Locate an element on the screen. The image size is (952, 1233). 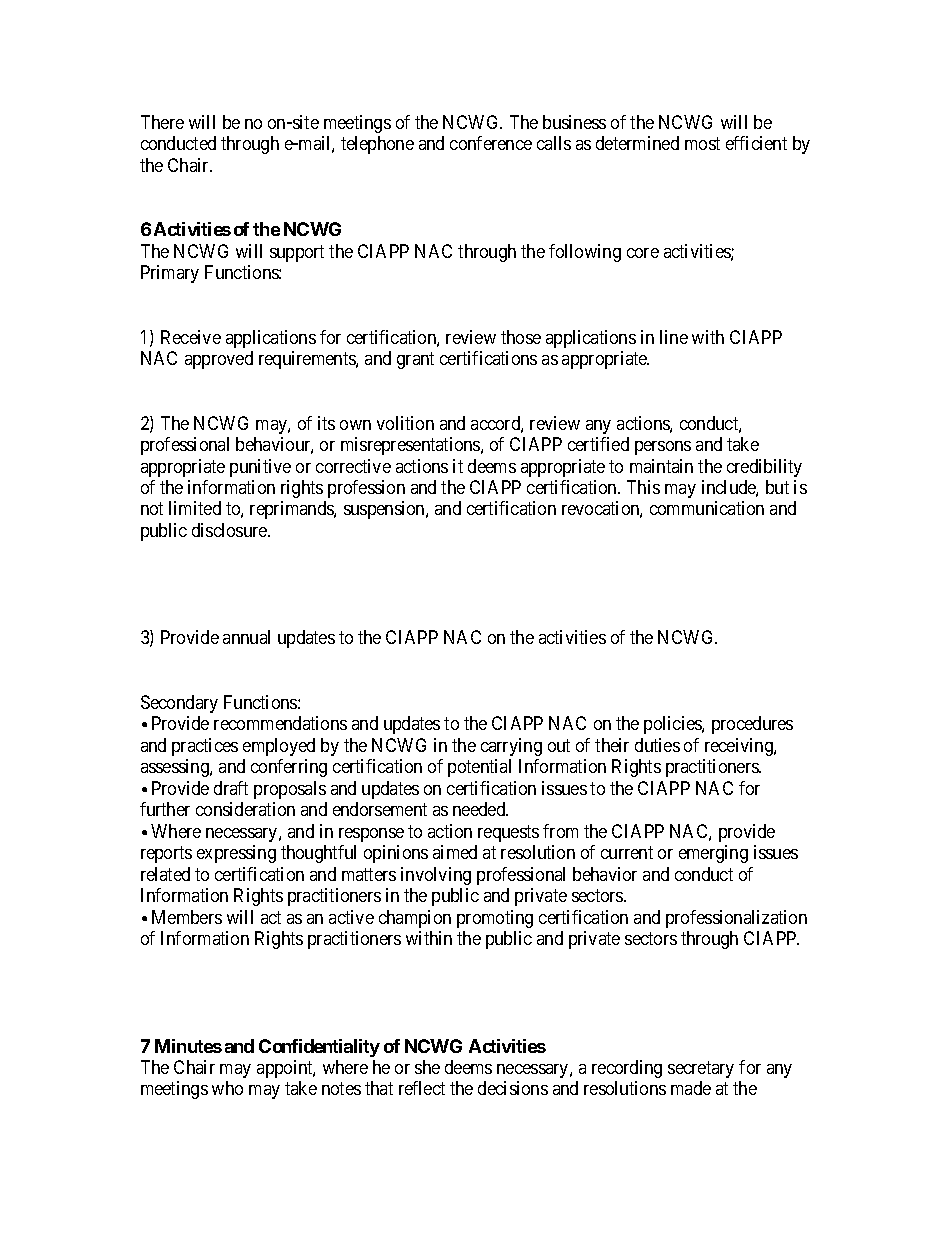
There is located at coordinates (162, 122).
